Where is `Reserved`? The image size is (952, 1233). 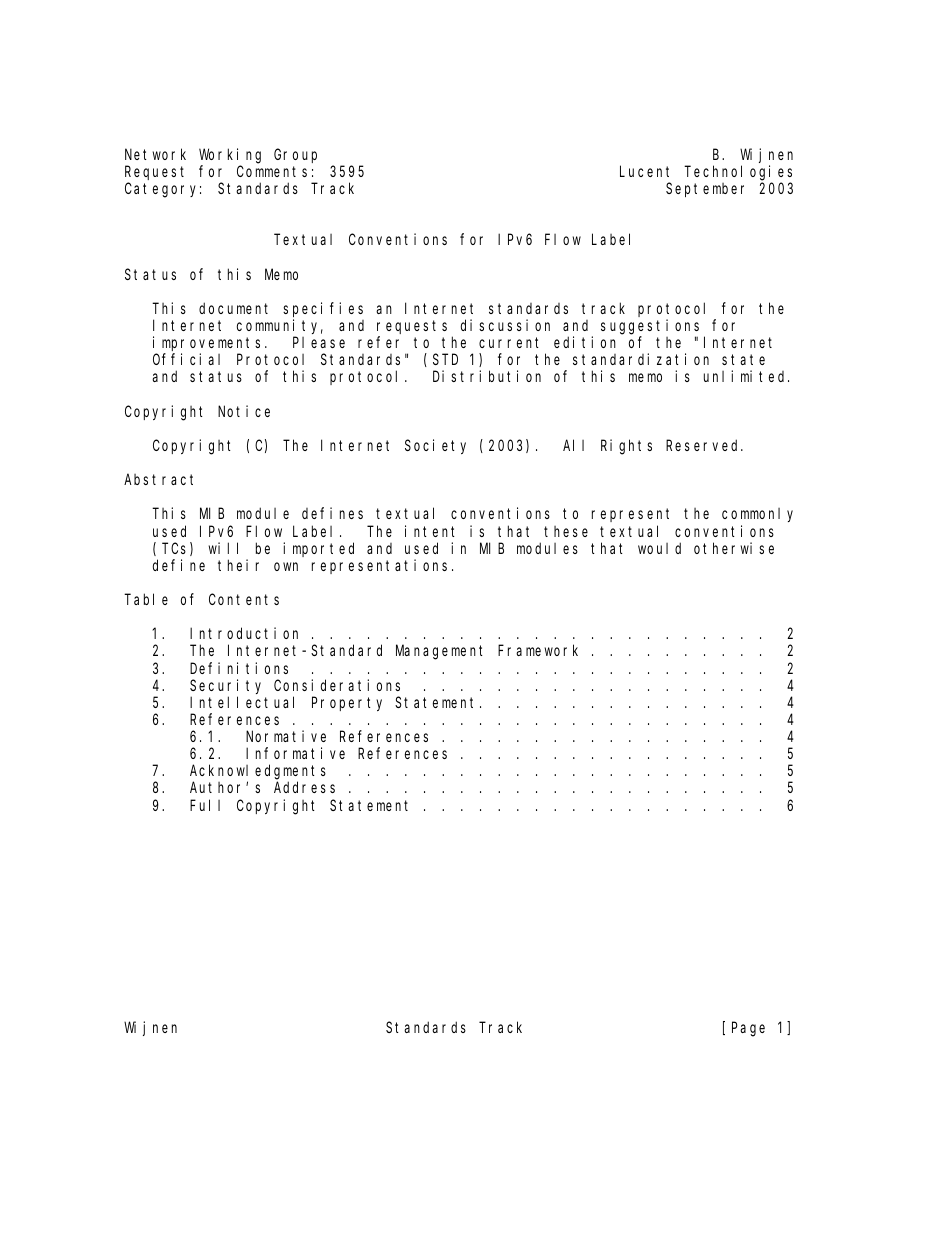 Reserved is located at coordinates (704, 445).
